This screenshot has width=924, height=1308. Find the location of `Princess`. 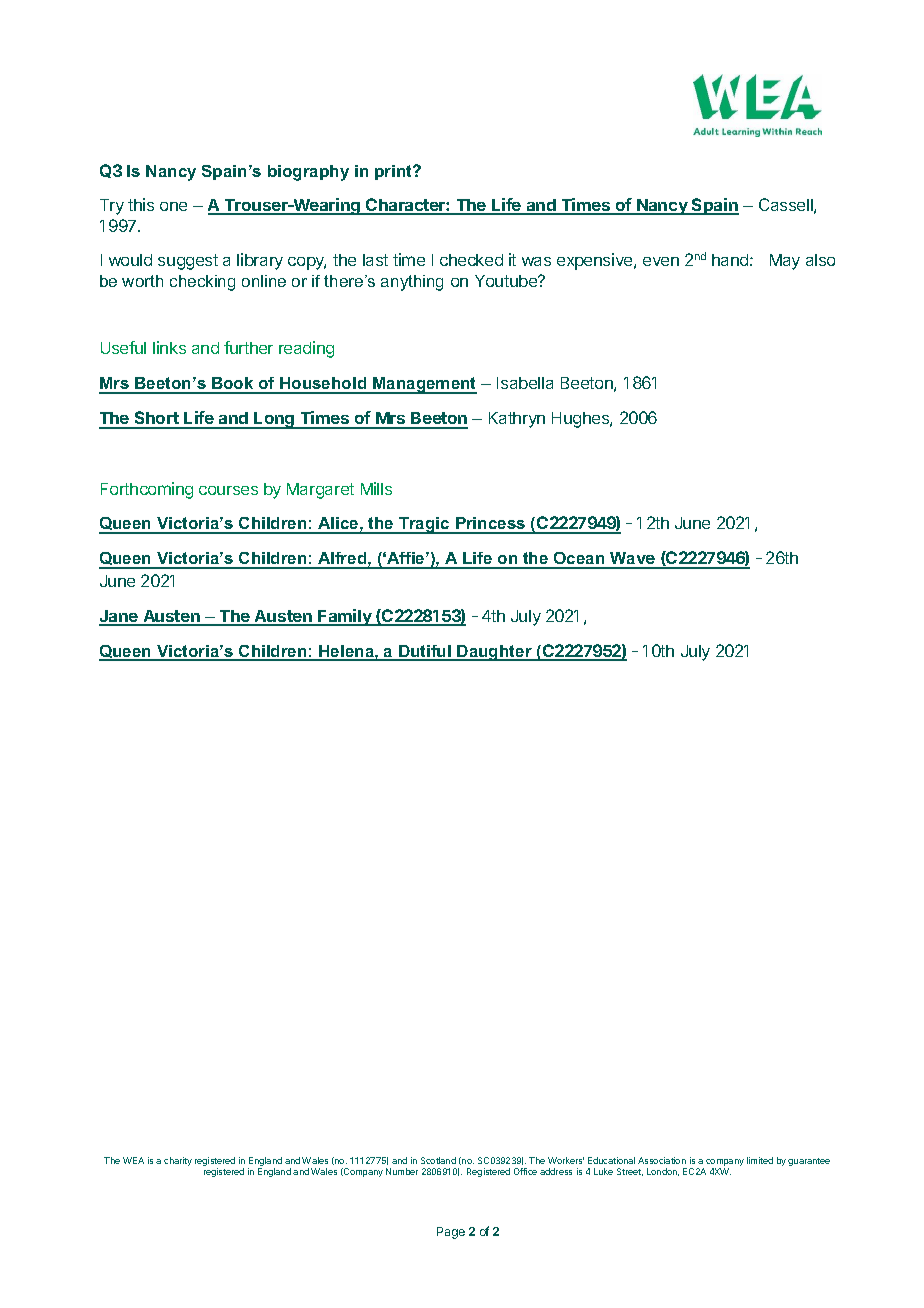

Princess is located at coordinates (491, 525).
